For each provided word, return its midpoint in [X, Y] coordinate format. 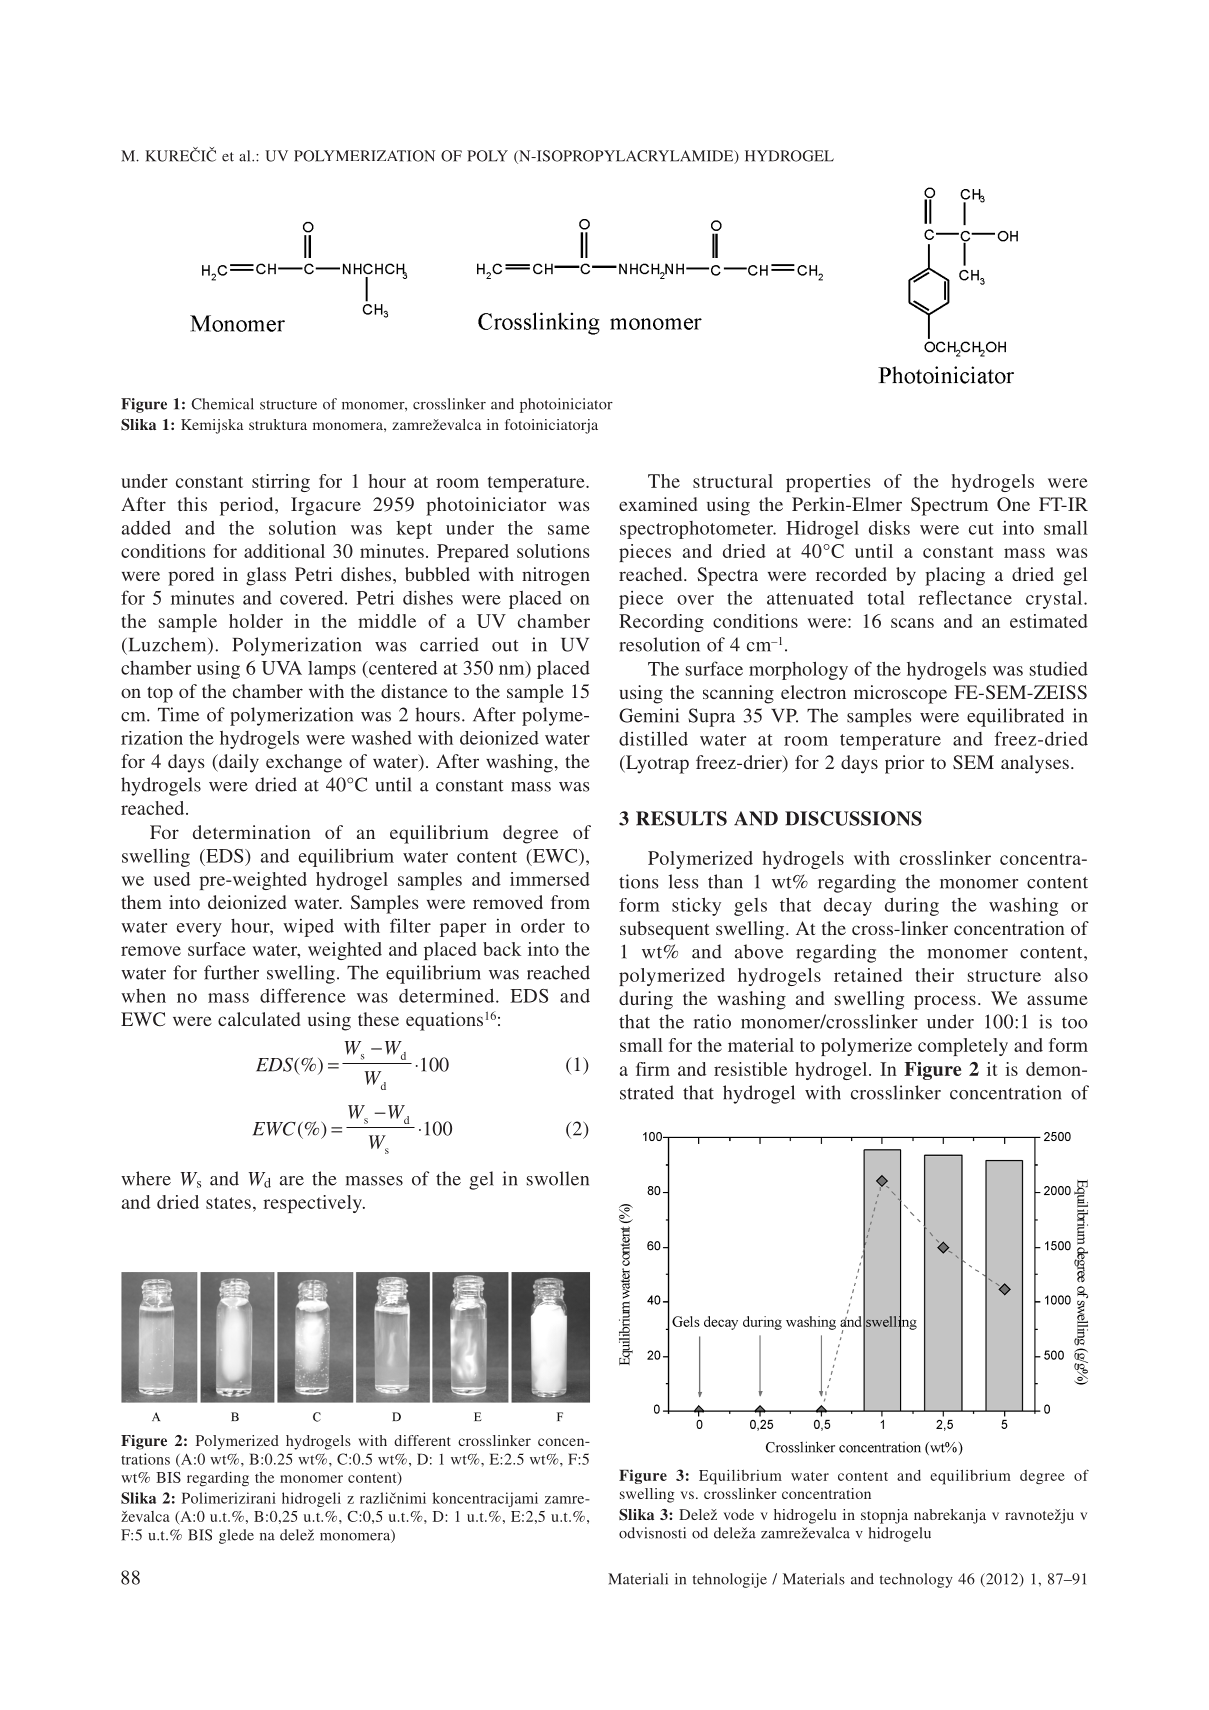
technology [916, 1580]
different [422, 1440]
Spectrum [949, 506]
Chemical [222, 404]
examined [658, 504]
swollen [558, 1178]
